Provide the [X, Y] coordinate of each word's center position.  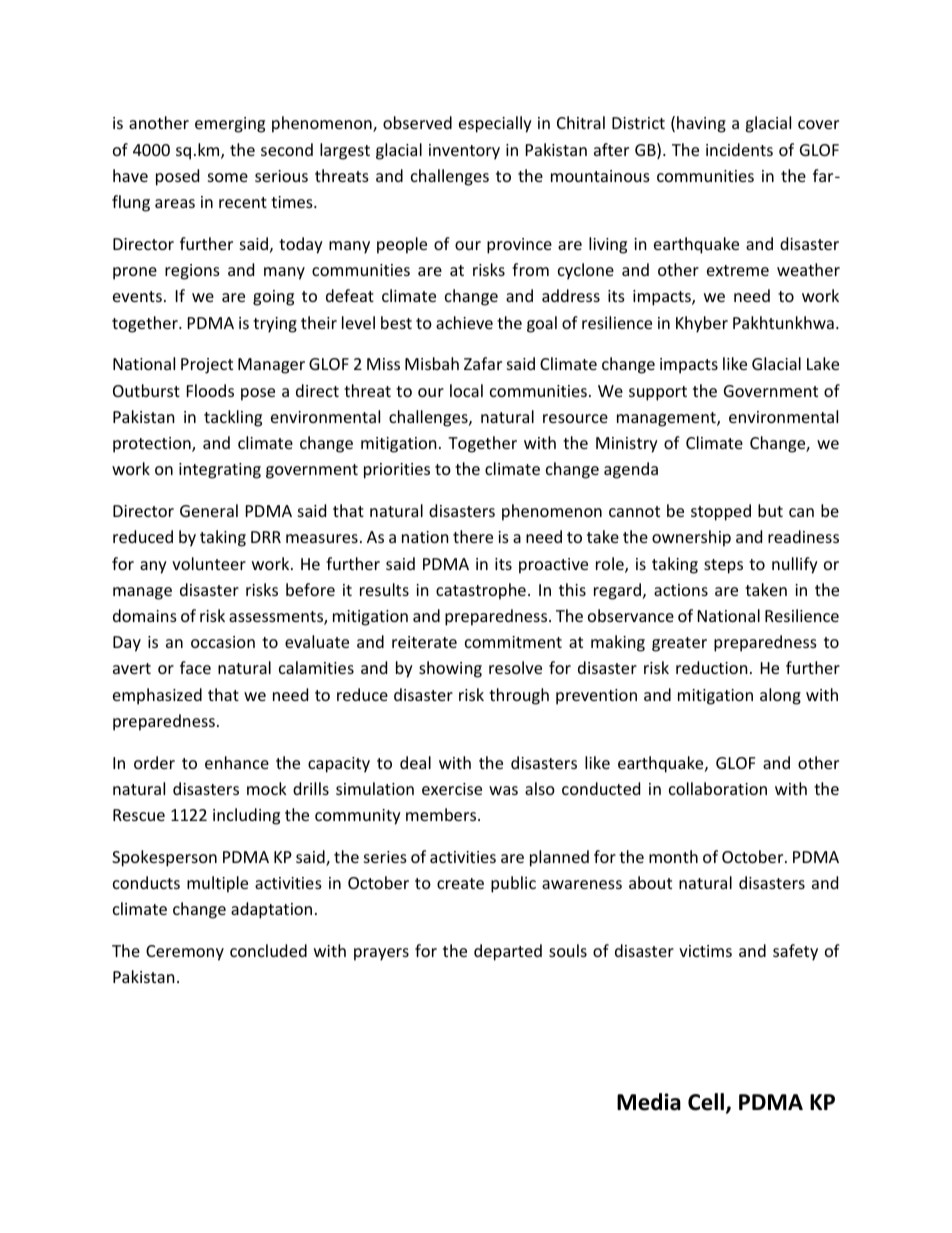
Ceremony [185, 953]
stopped [721, 512]
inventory [464, 152]
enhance [237, 762]
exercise [452, 789]
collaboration [718, 788]
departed [508, 952]
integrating [220, 471]
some [228, 177]
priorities [397, 471]
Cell [707, 1103]
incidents [739, 149]
